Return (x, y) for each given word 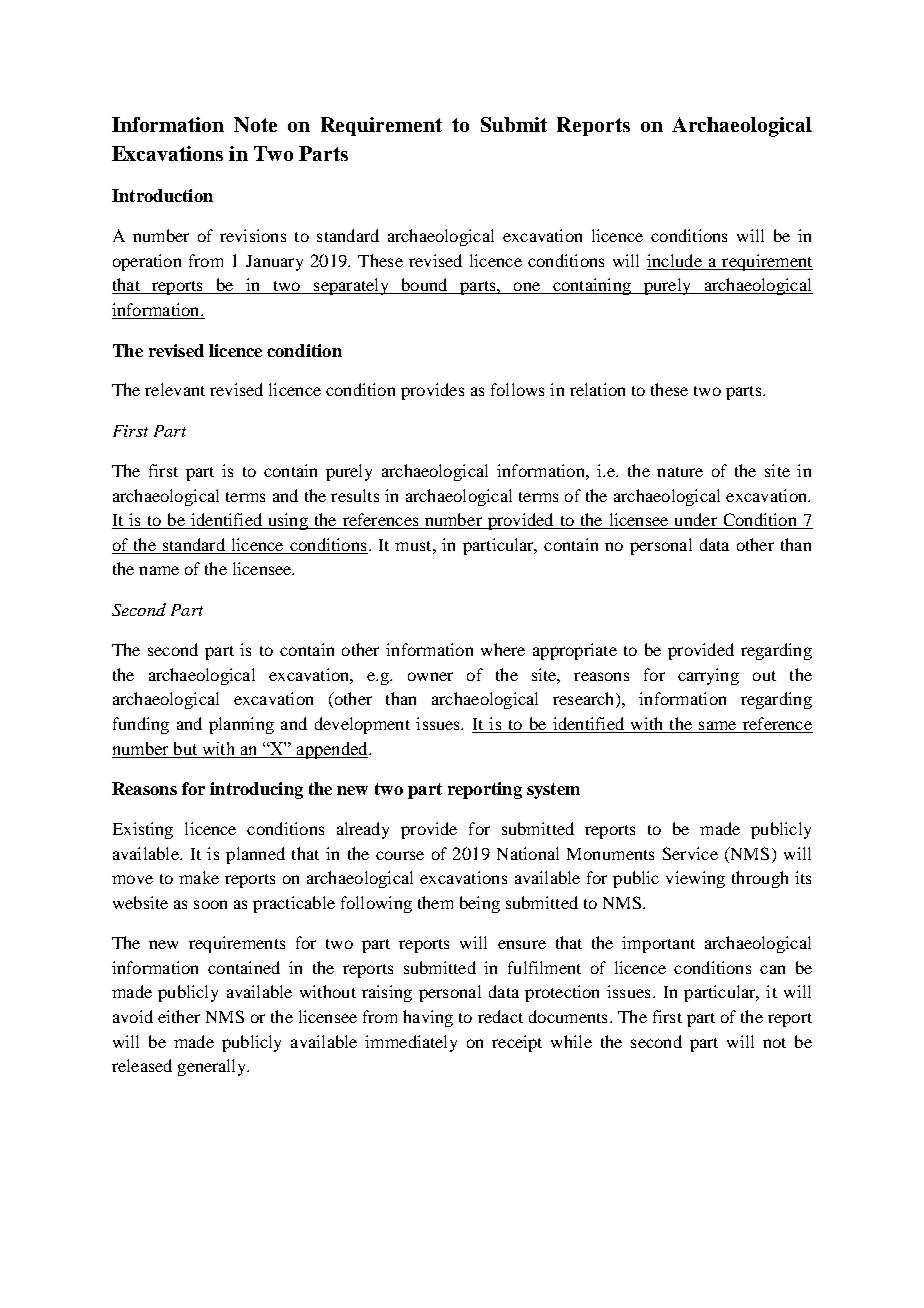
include (674, 260)
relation (597, 389)
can (772, 969)
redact (500, 1016)
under (695, 521)
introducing (256, 790)
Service (690, 853)
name (159, 570)
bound (424, 286)
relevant (175, 389)
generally (213, 1067)
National (528, 853)
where (503, 649)
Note (255, 124)
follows (517, 389)
